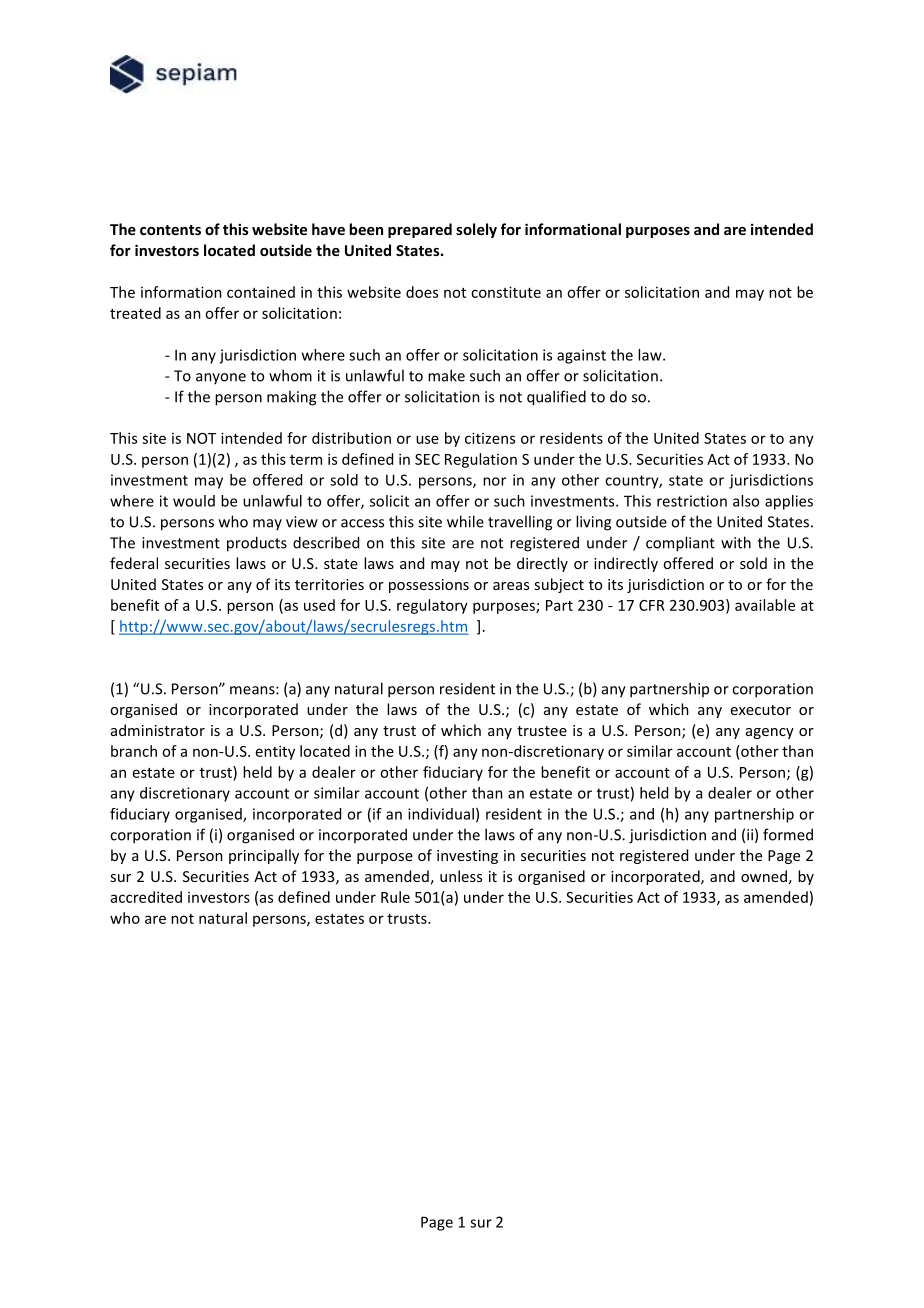 The height and width of the page is (1308, 924). Describe the element at coordinates (476, 230) in the page. I see `solely` at that location.
